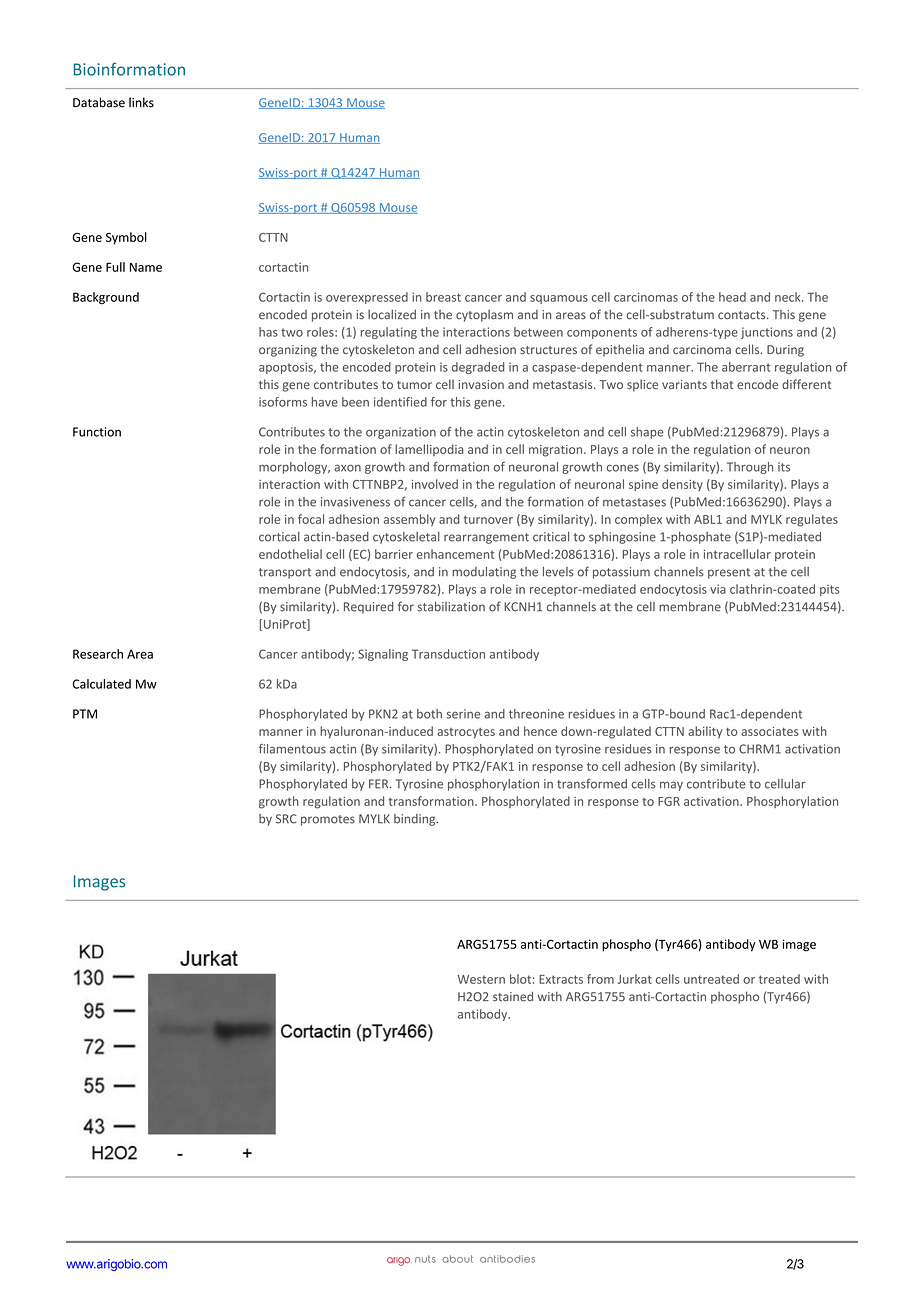  Describe the element at coordinates (732, 297) in the screenshot. I see `head` at that location.
